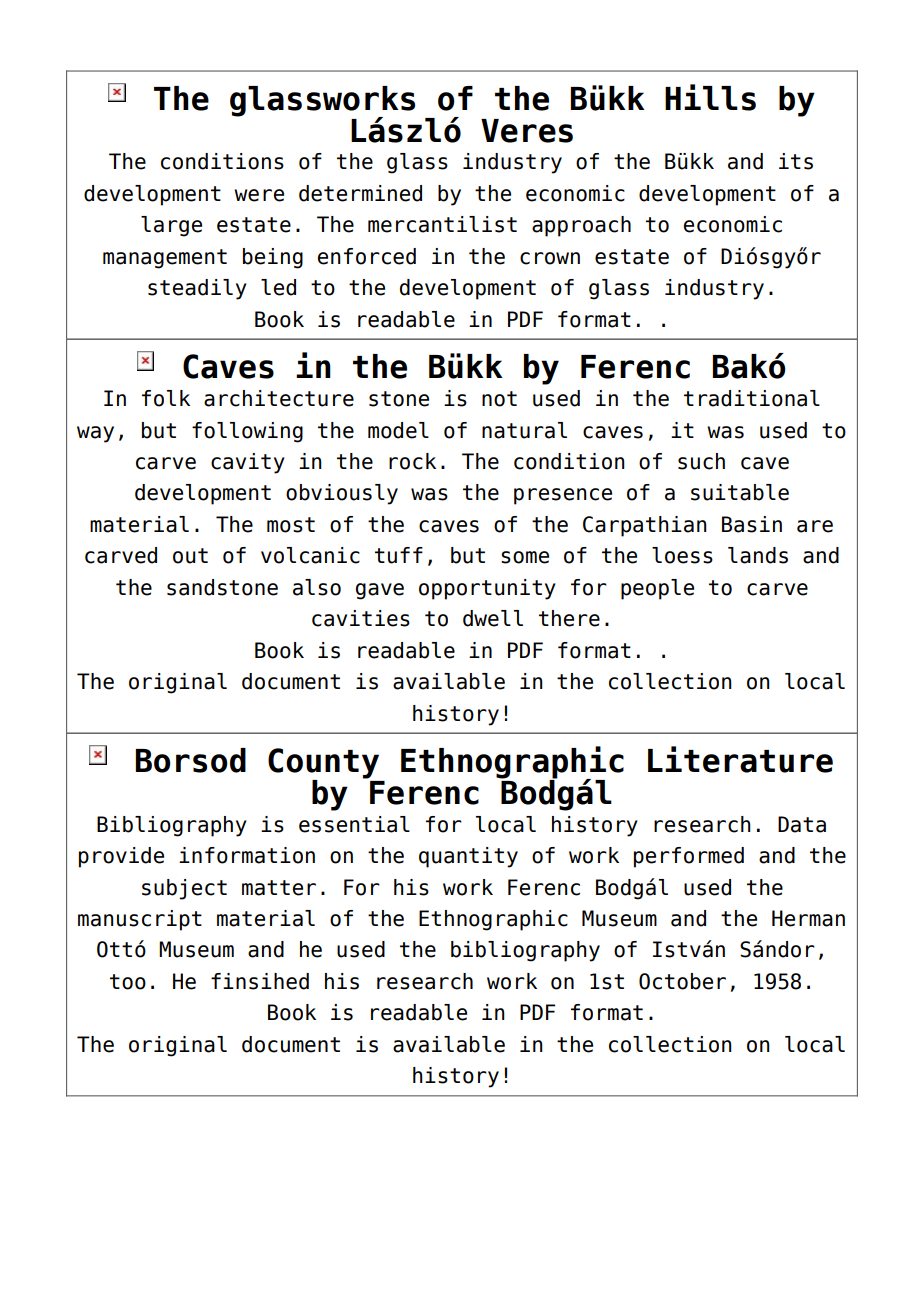 The image size is (924, 1308). What do you see at coordinates (752, 398) in the screenshot?
I see `traditional` at bounding box center [752, 398].
